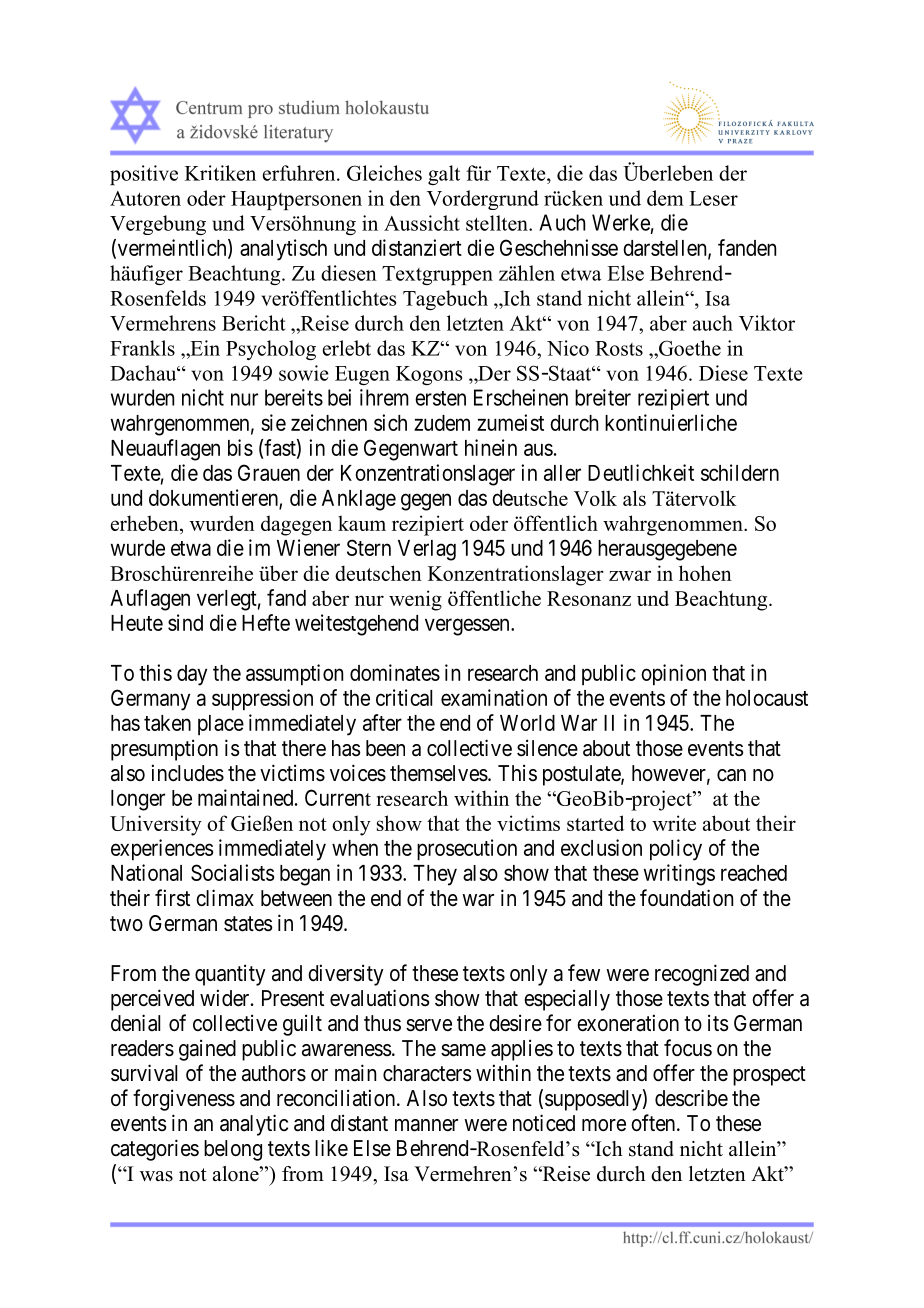 The image size is (924, 1308). I want to click on manner, so click(426, 1125).
